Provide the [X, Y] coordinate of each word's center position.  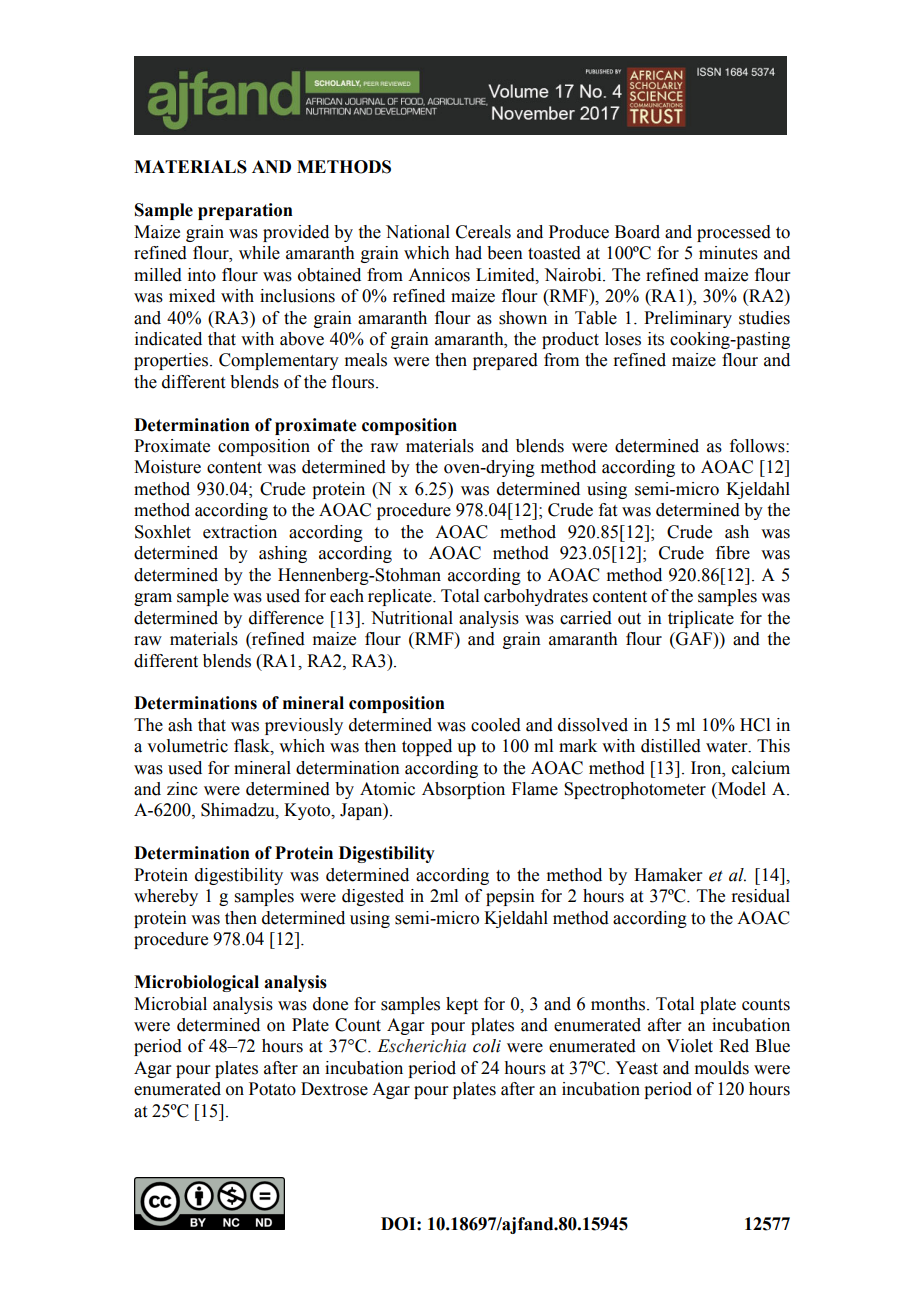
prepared [505, 361]
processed [734, 233]
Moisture [167, 467]
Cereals [483, 232]
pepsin [510, 897]
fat [608, 510]
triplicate [701, 619]
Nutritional [412, 618]
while [259, 253]
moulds [722, 1068]
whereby [166, 897]
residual [760, 896]
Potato [272, 1089]
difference [286, 618]
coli [487, 1046]
